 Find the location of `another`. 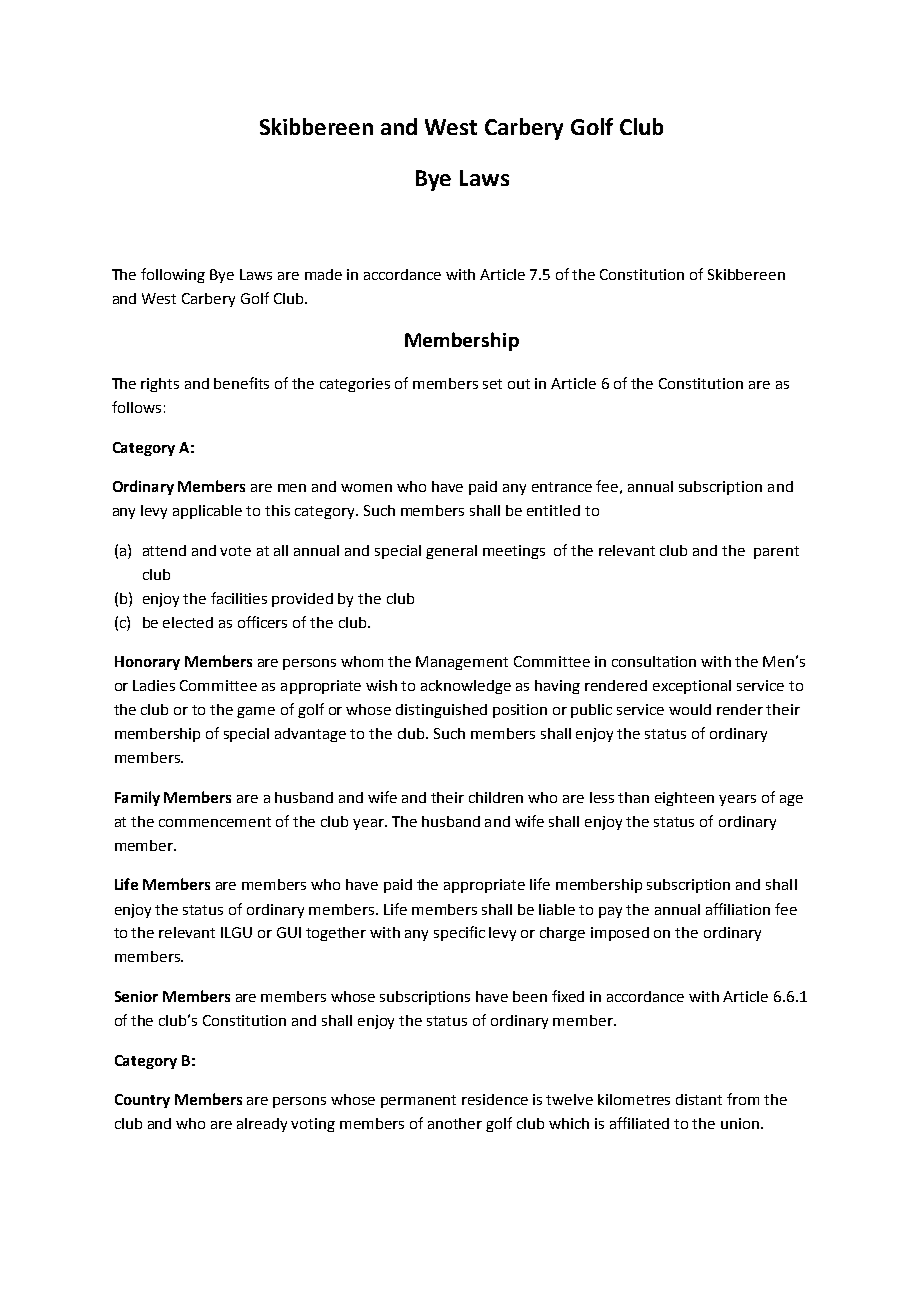

another is located at coordinates (455, 1123).
